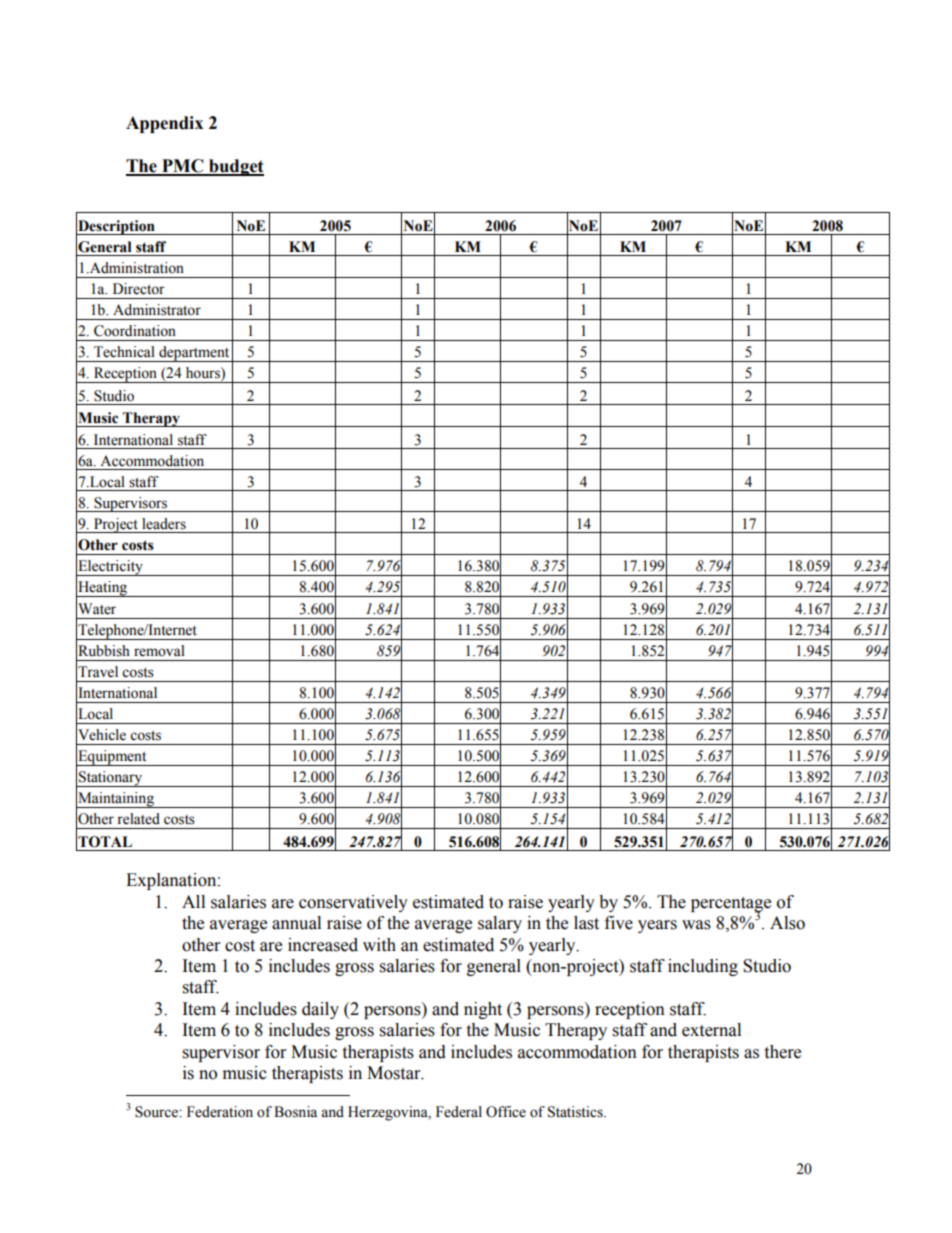  I want to click on Federal, so click(459, 1112).
